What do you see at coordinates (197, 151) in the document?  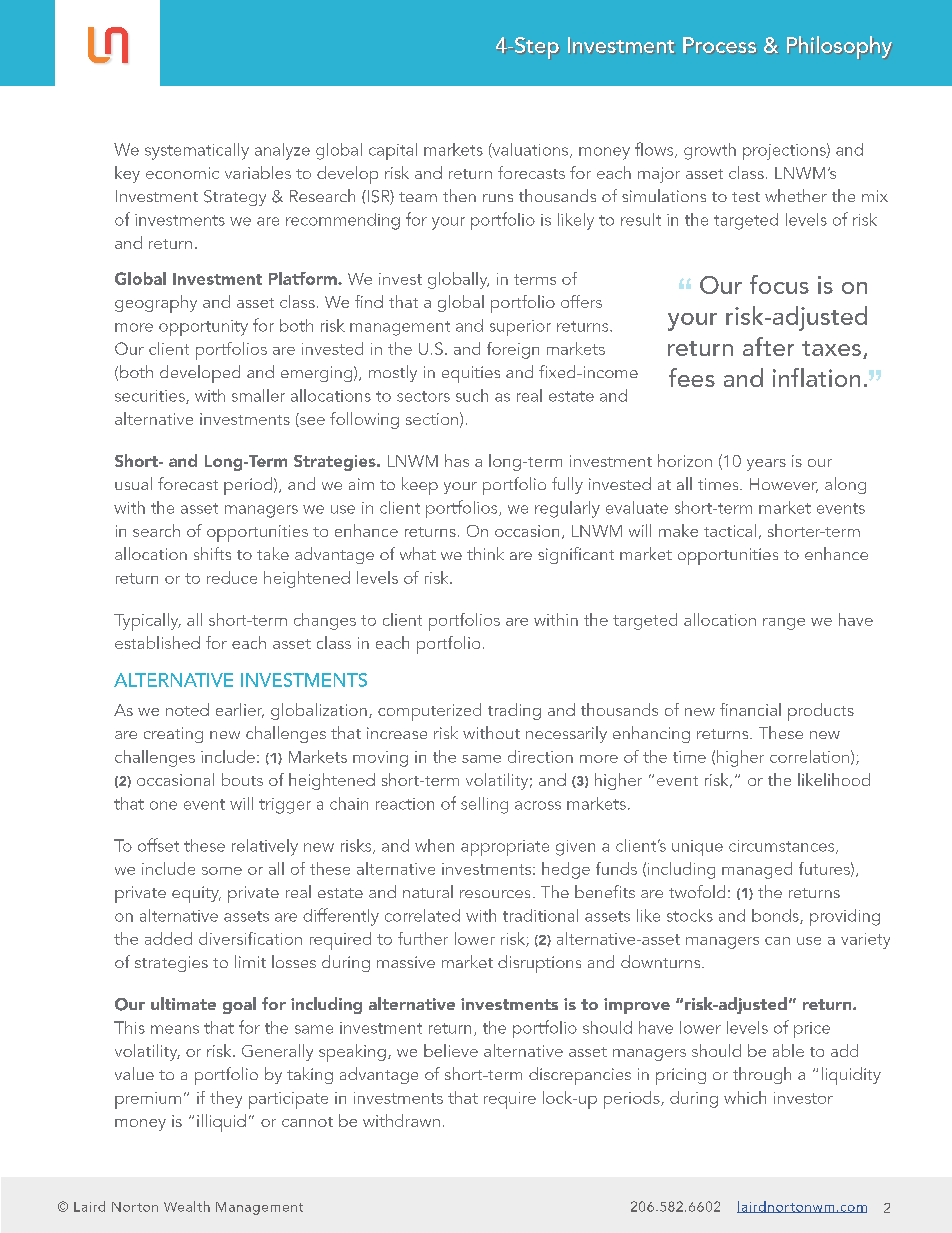 I see `systematically` at bounding box center [197, 151].
